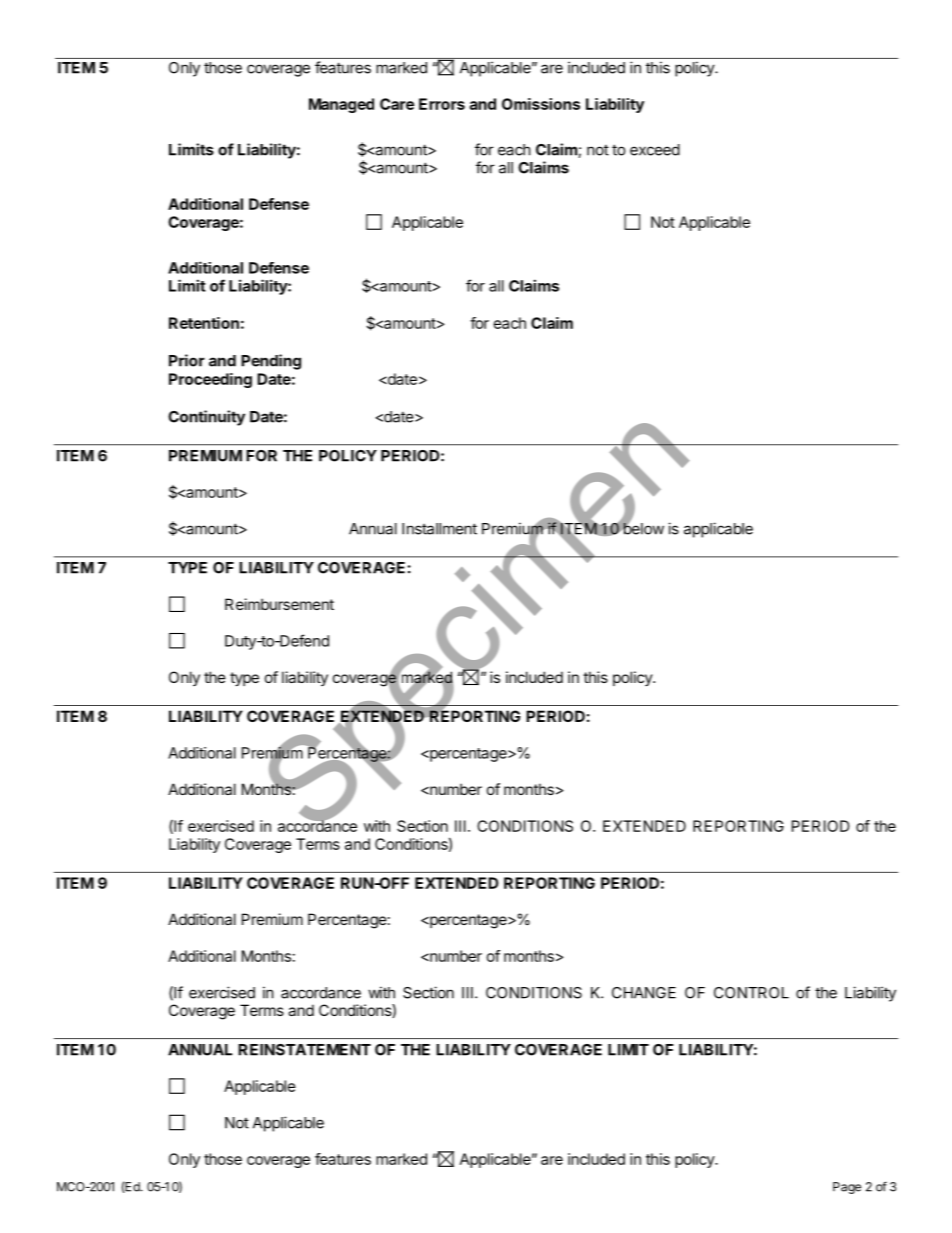 The height and width of the screenshot is (1233, 952). I want to click on REINSTATEMENT, so click(304, 1050).
